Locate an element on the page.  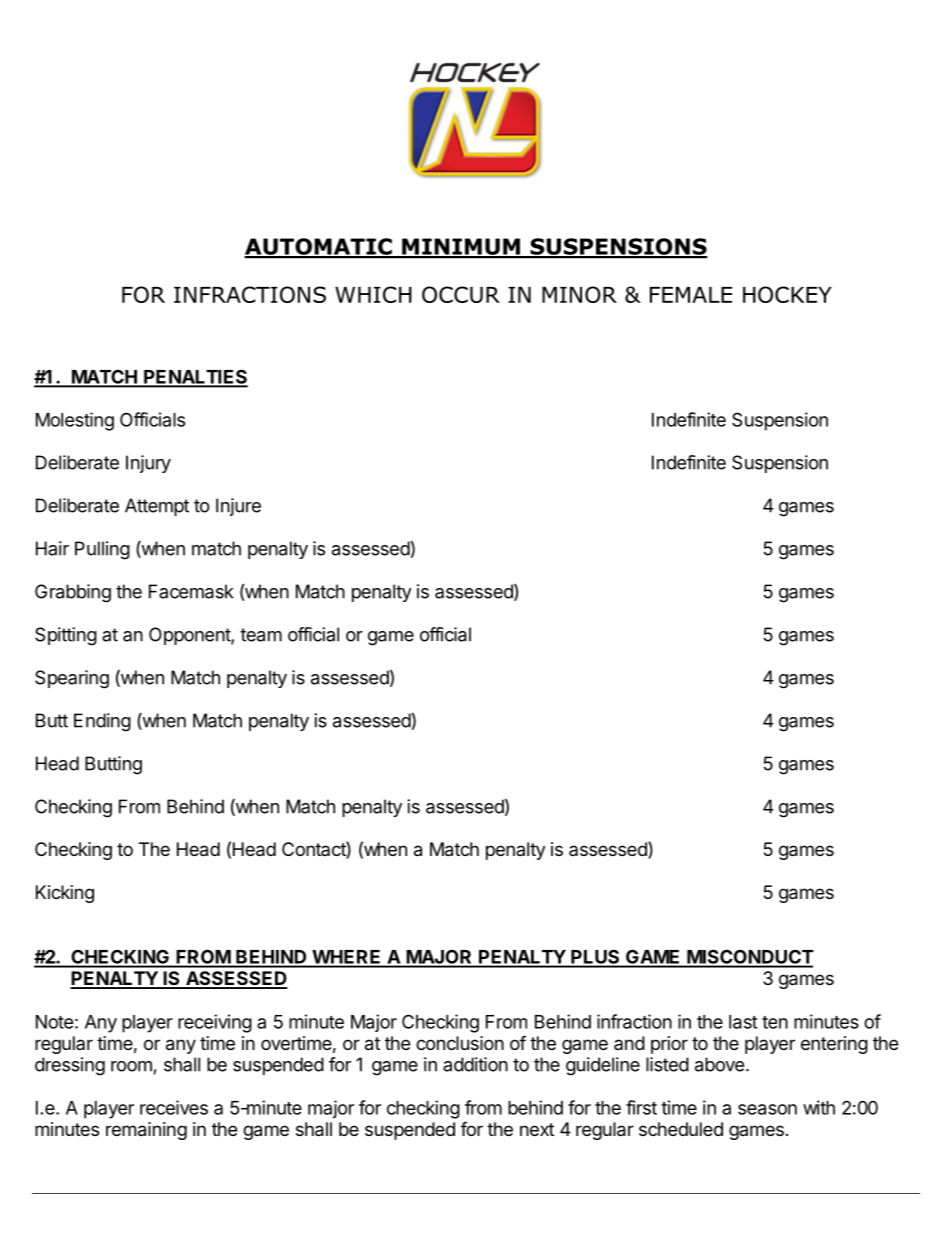
WHICH is located at coordinates (373, 294).
